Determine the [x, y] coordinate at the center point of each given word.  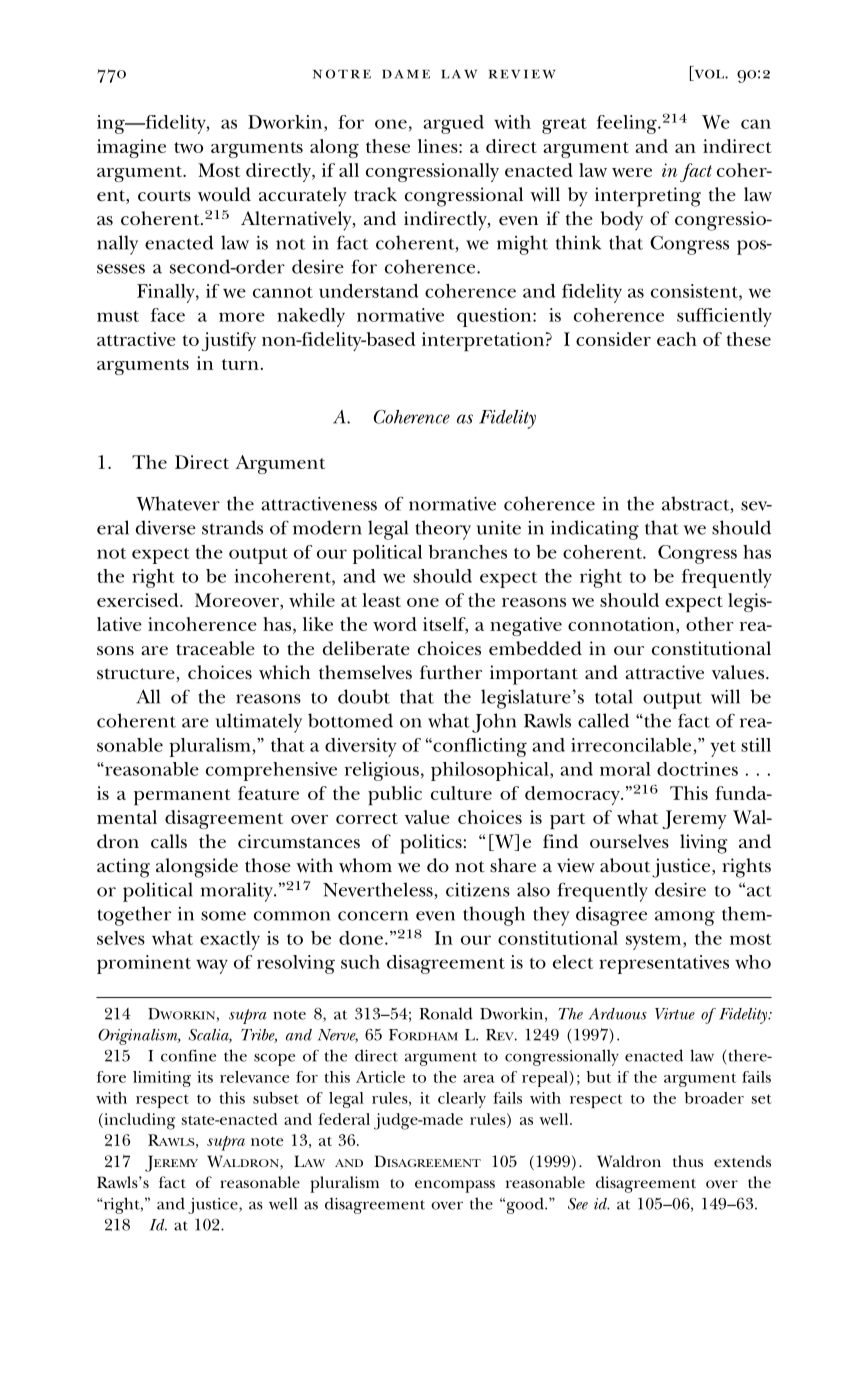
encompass [455, 1186]
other [710, 624]
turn [240, 364]
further [451, 672]
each [677, 339]
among [685, 918]
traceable [215, 648]
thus [688, 1161]
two [188, 147]
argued [454, 124]
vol [709, 75]
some [223, 916]
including [138, 1121]
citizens [478, 890]
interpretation [483, 342]
